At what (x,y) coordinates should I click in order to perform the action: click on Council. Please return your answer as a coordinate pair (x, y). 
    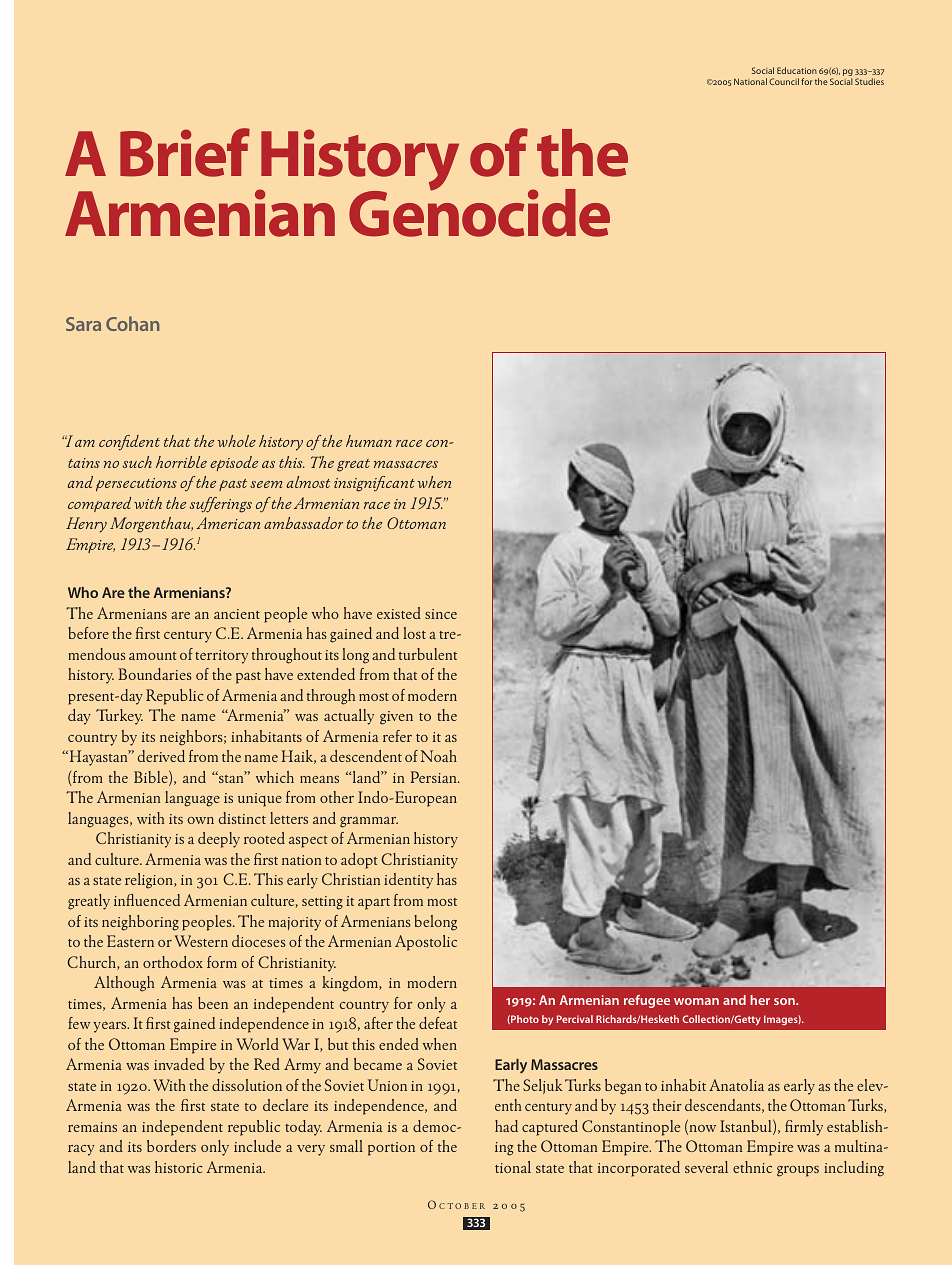
    Looking at the image, I should click on (784, 81).
